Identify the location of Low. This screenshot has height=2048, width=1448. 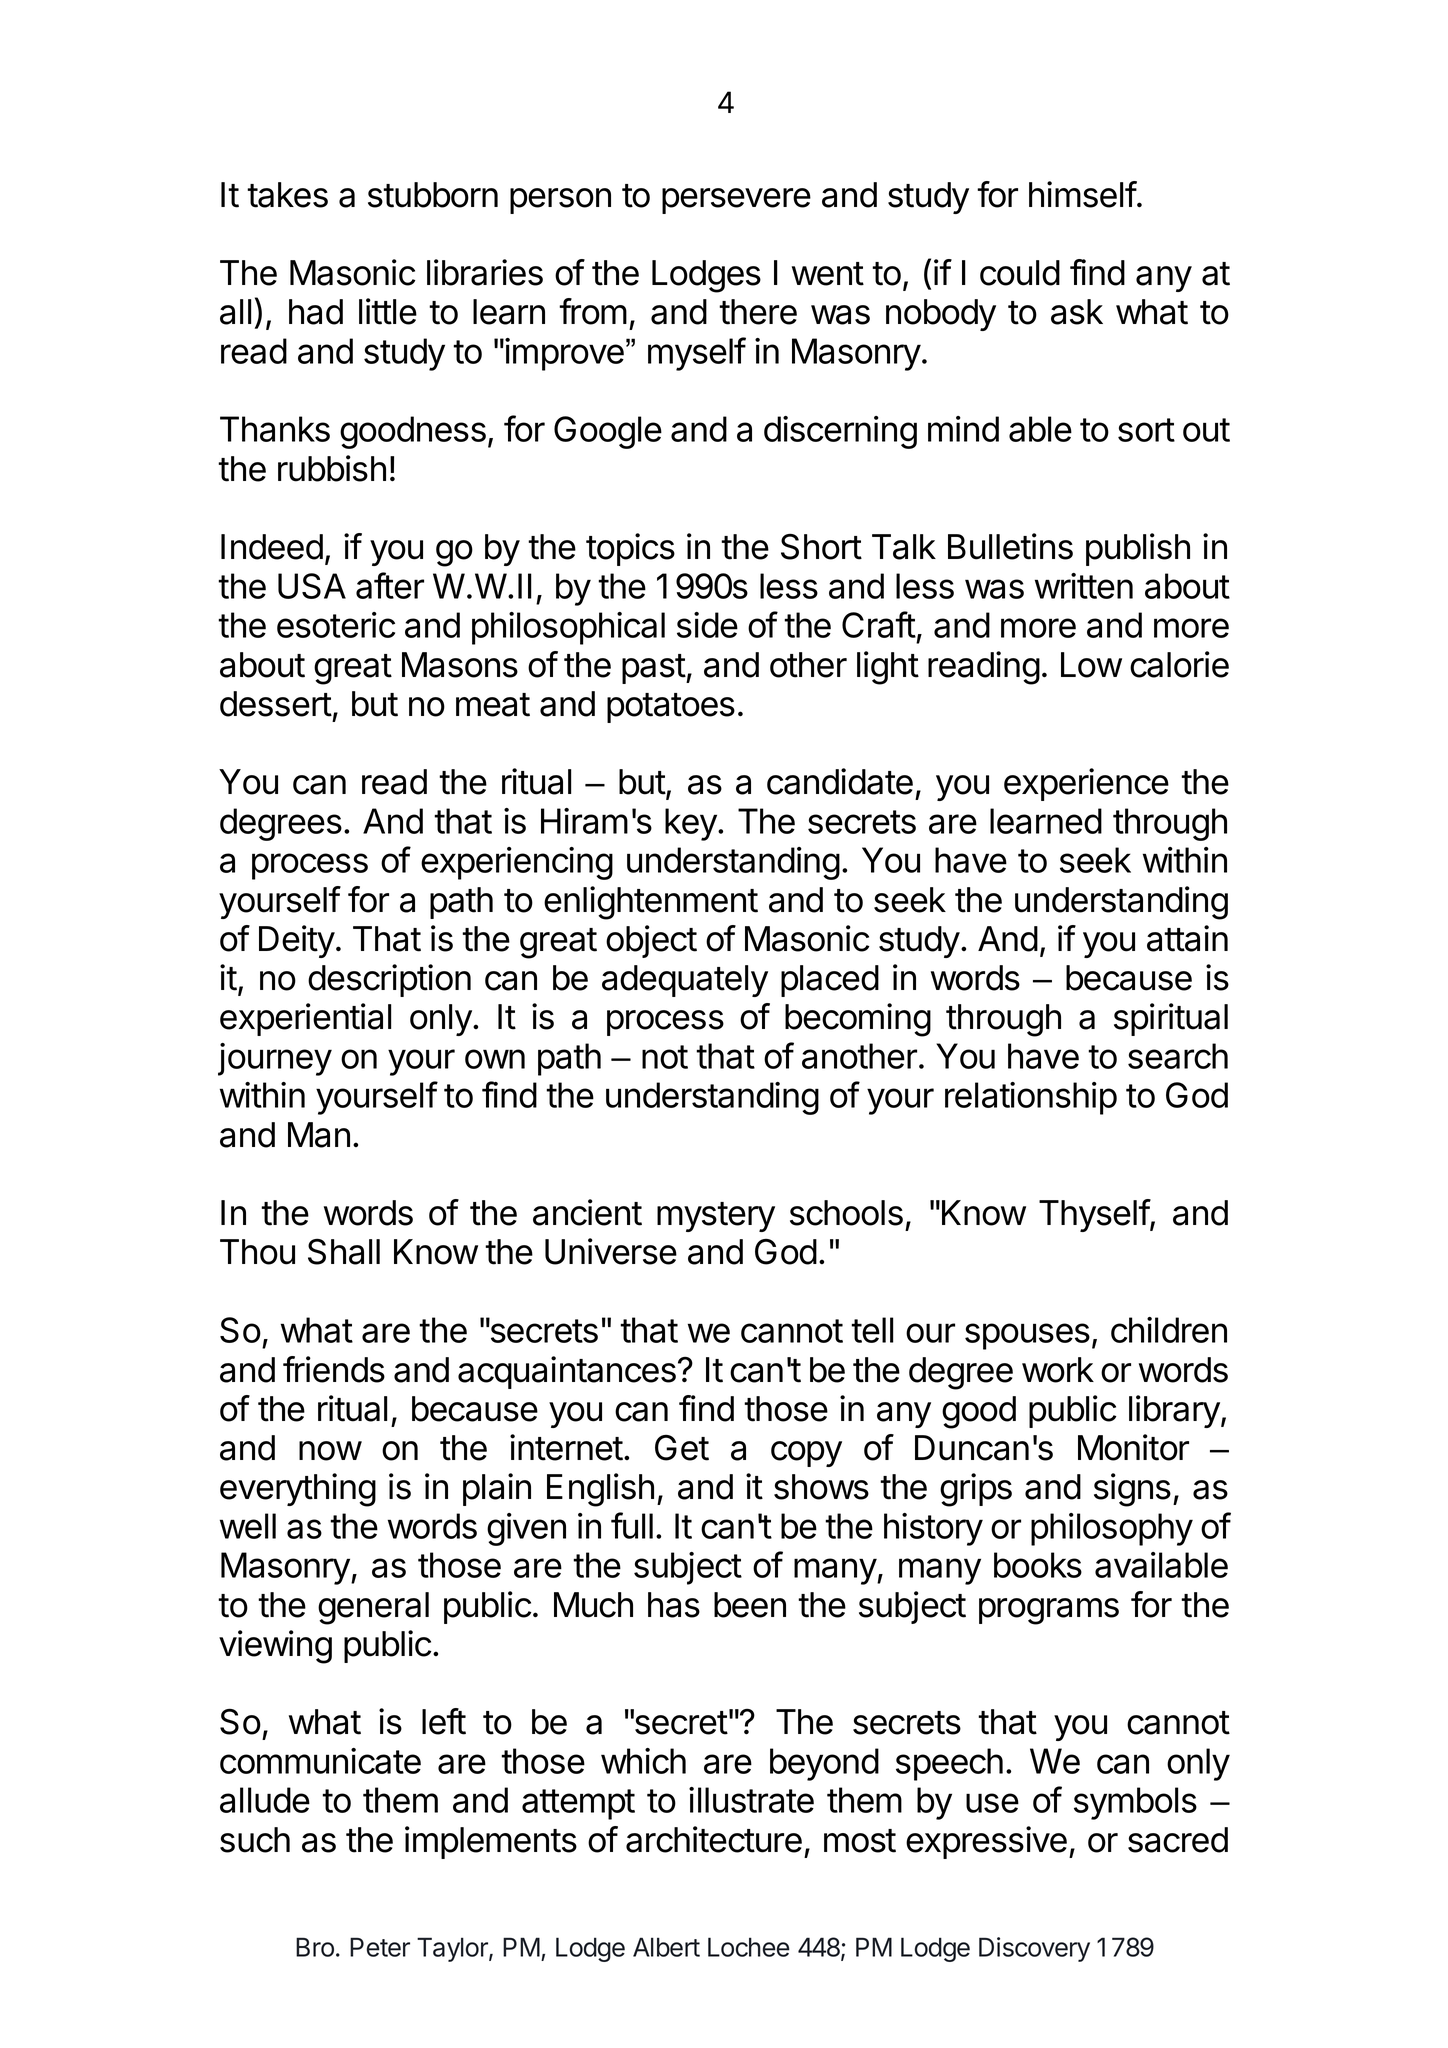
(1091, 665).
